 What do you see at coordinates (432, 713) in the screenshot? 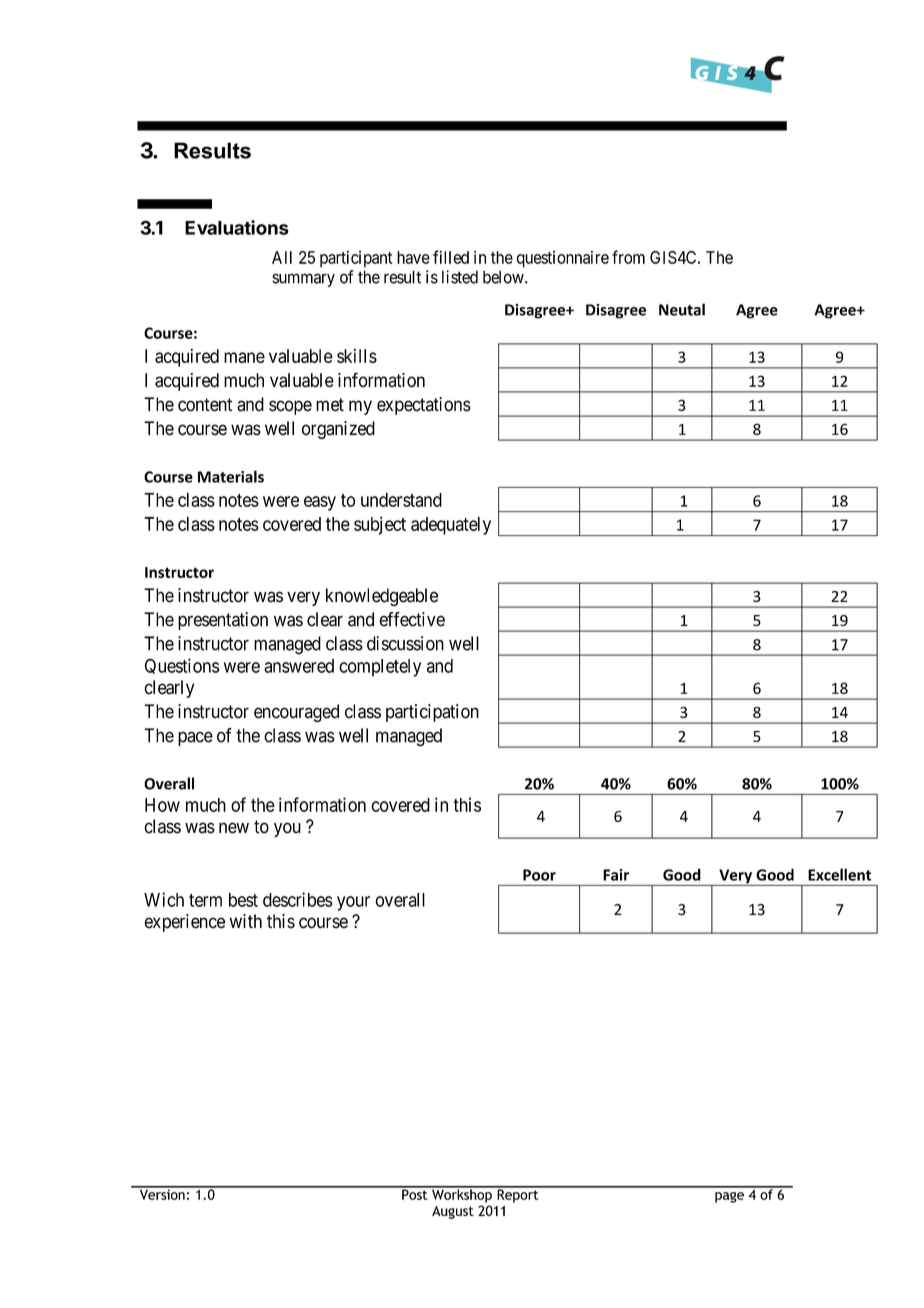
I see `participation` at bounding box center [432, 713].
